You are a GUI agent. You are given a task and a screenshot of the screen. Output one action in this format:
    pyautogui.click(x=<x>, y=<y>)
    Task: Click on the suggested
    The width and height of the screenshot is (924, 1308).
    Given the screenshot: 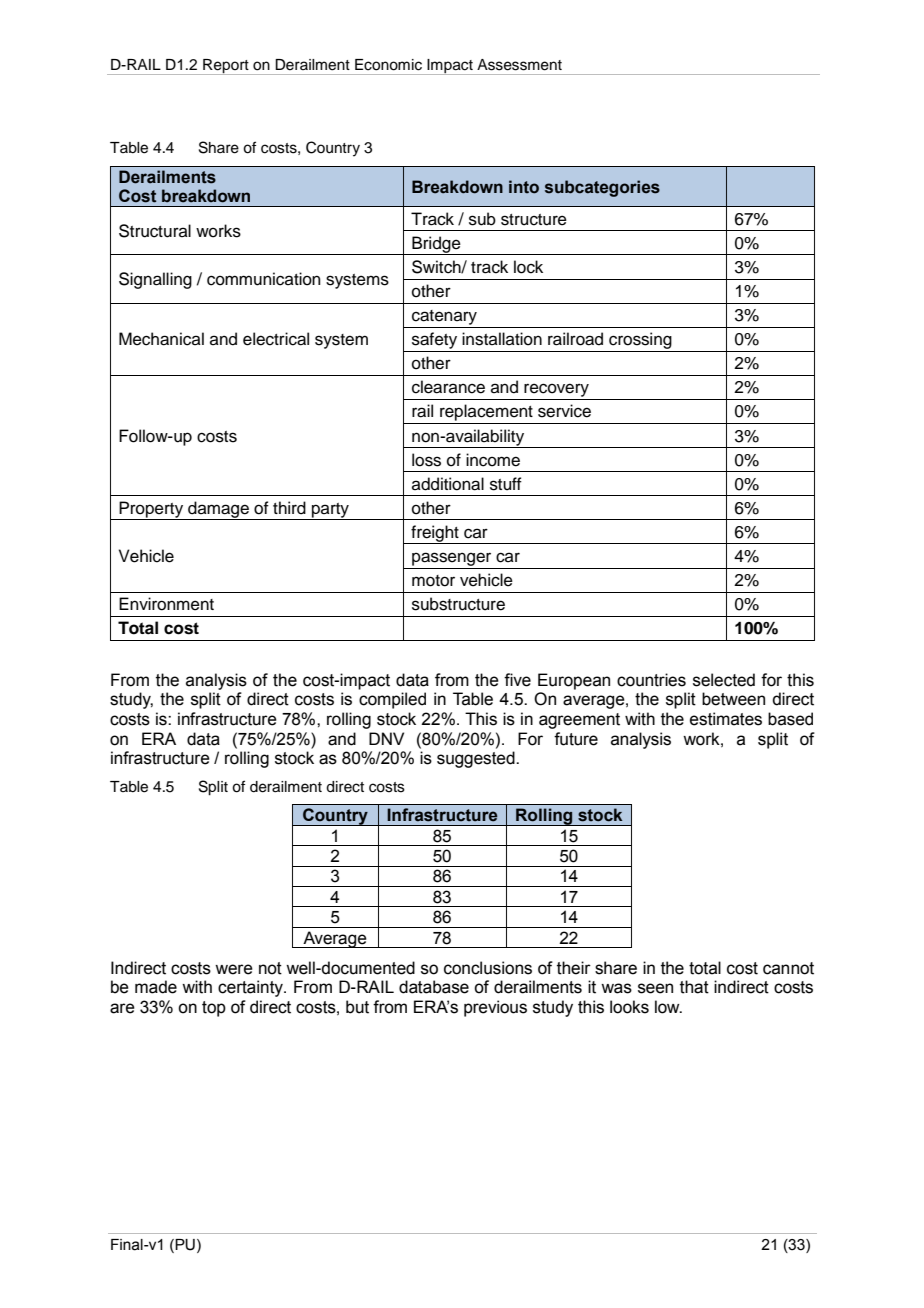 What is the action you would take?
    pyautogui.click(x=477, y=759)
